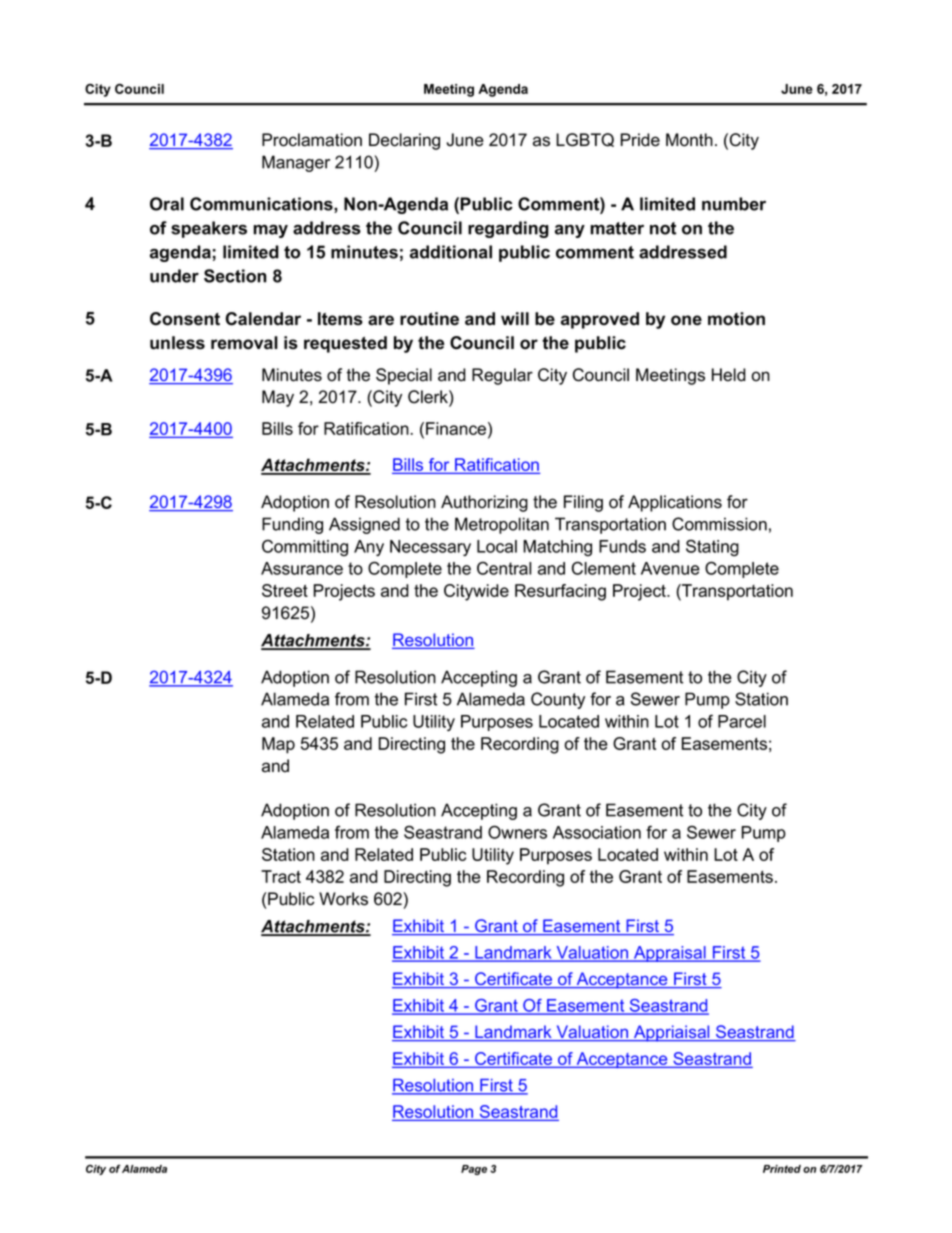 The width and height of the document is (952, 1233). What do you see at coordinates (474, 1170) in the document?
I see `Page` at bounding box center [474, 1170].
